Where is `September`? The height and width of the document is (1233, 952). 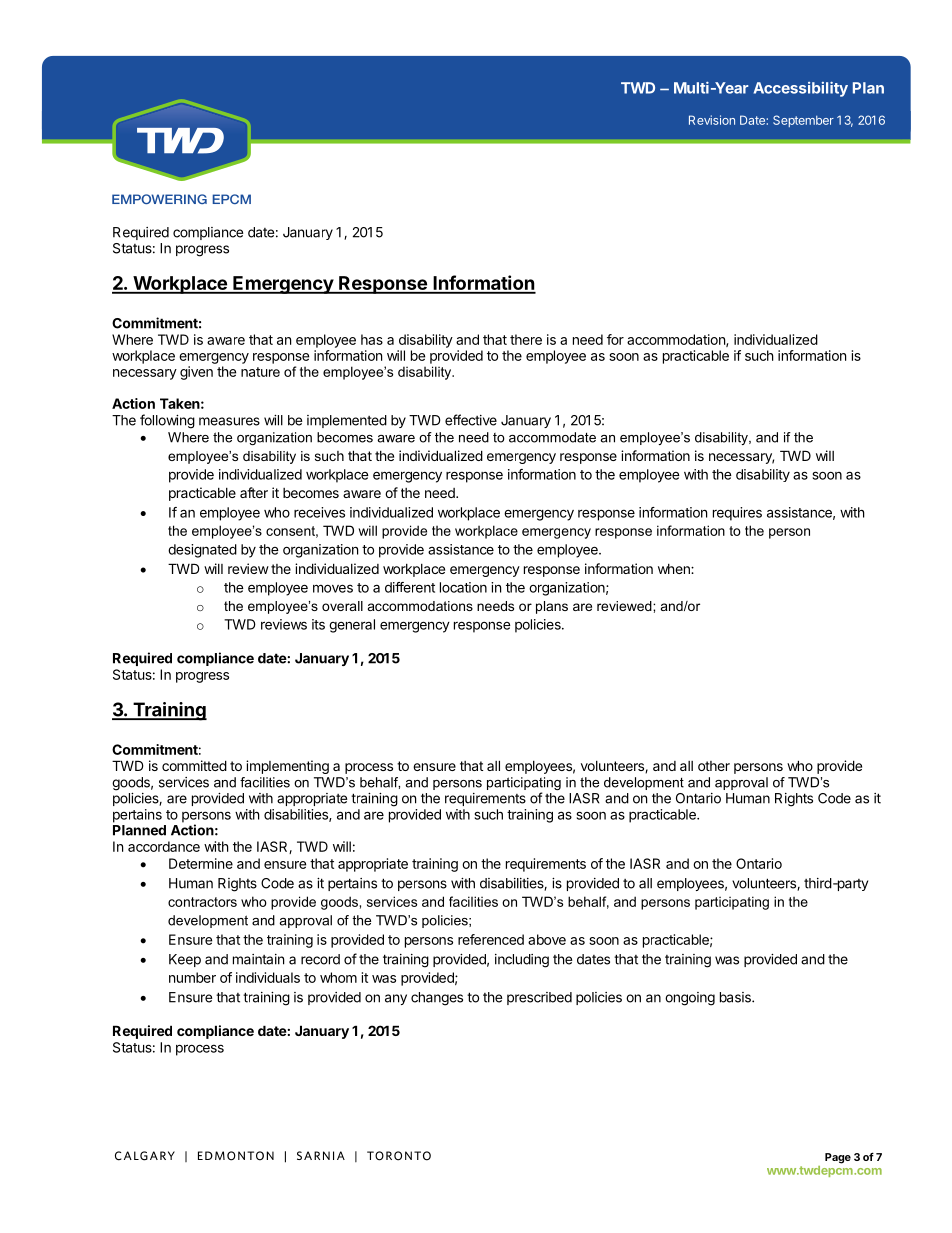
September is located at coordinates (803, 121).
